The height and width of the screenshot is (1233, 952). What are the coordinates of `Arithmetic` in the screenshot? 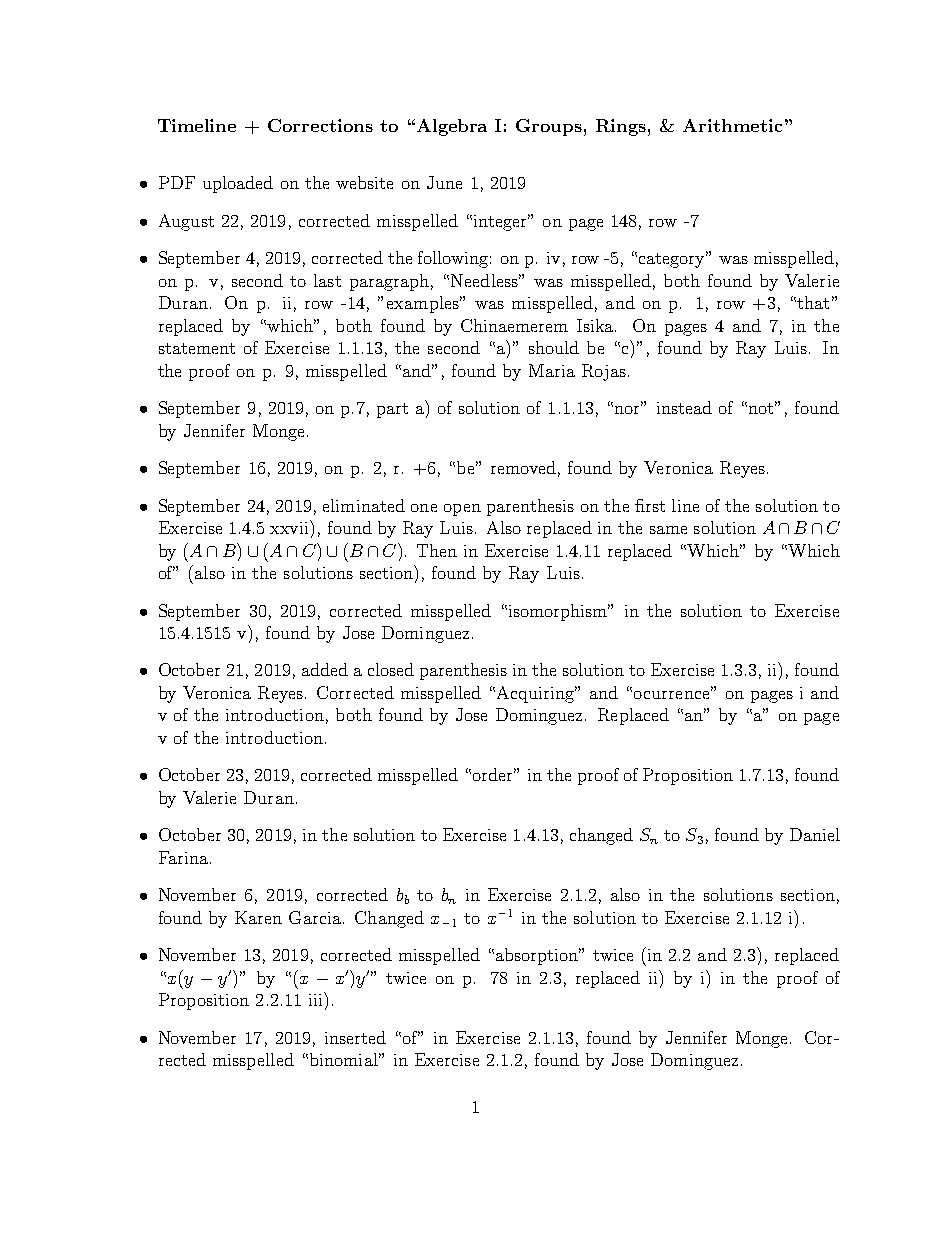 It's located at (732, 125).
